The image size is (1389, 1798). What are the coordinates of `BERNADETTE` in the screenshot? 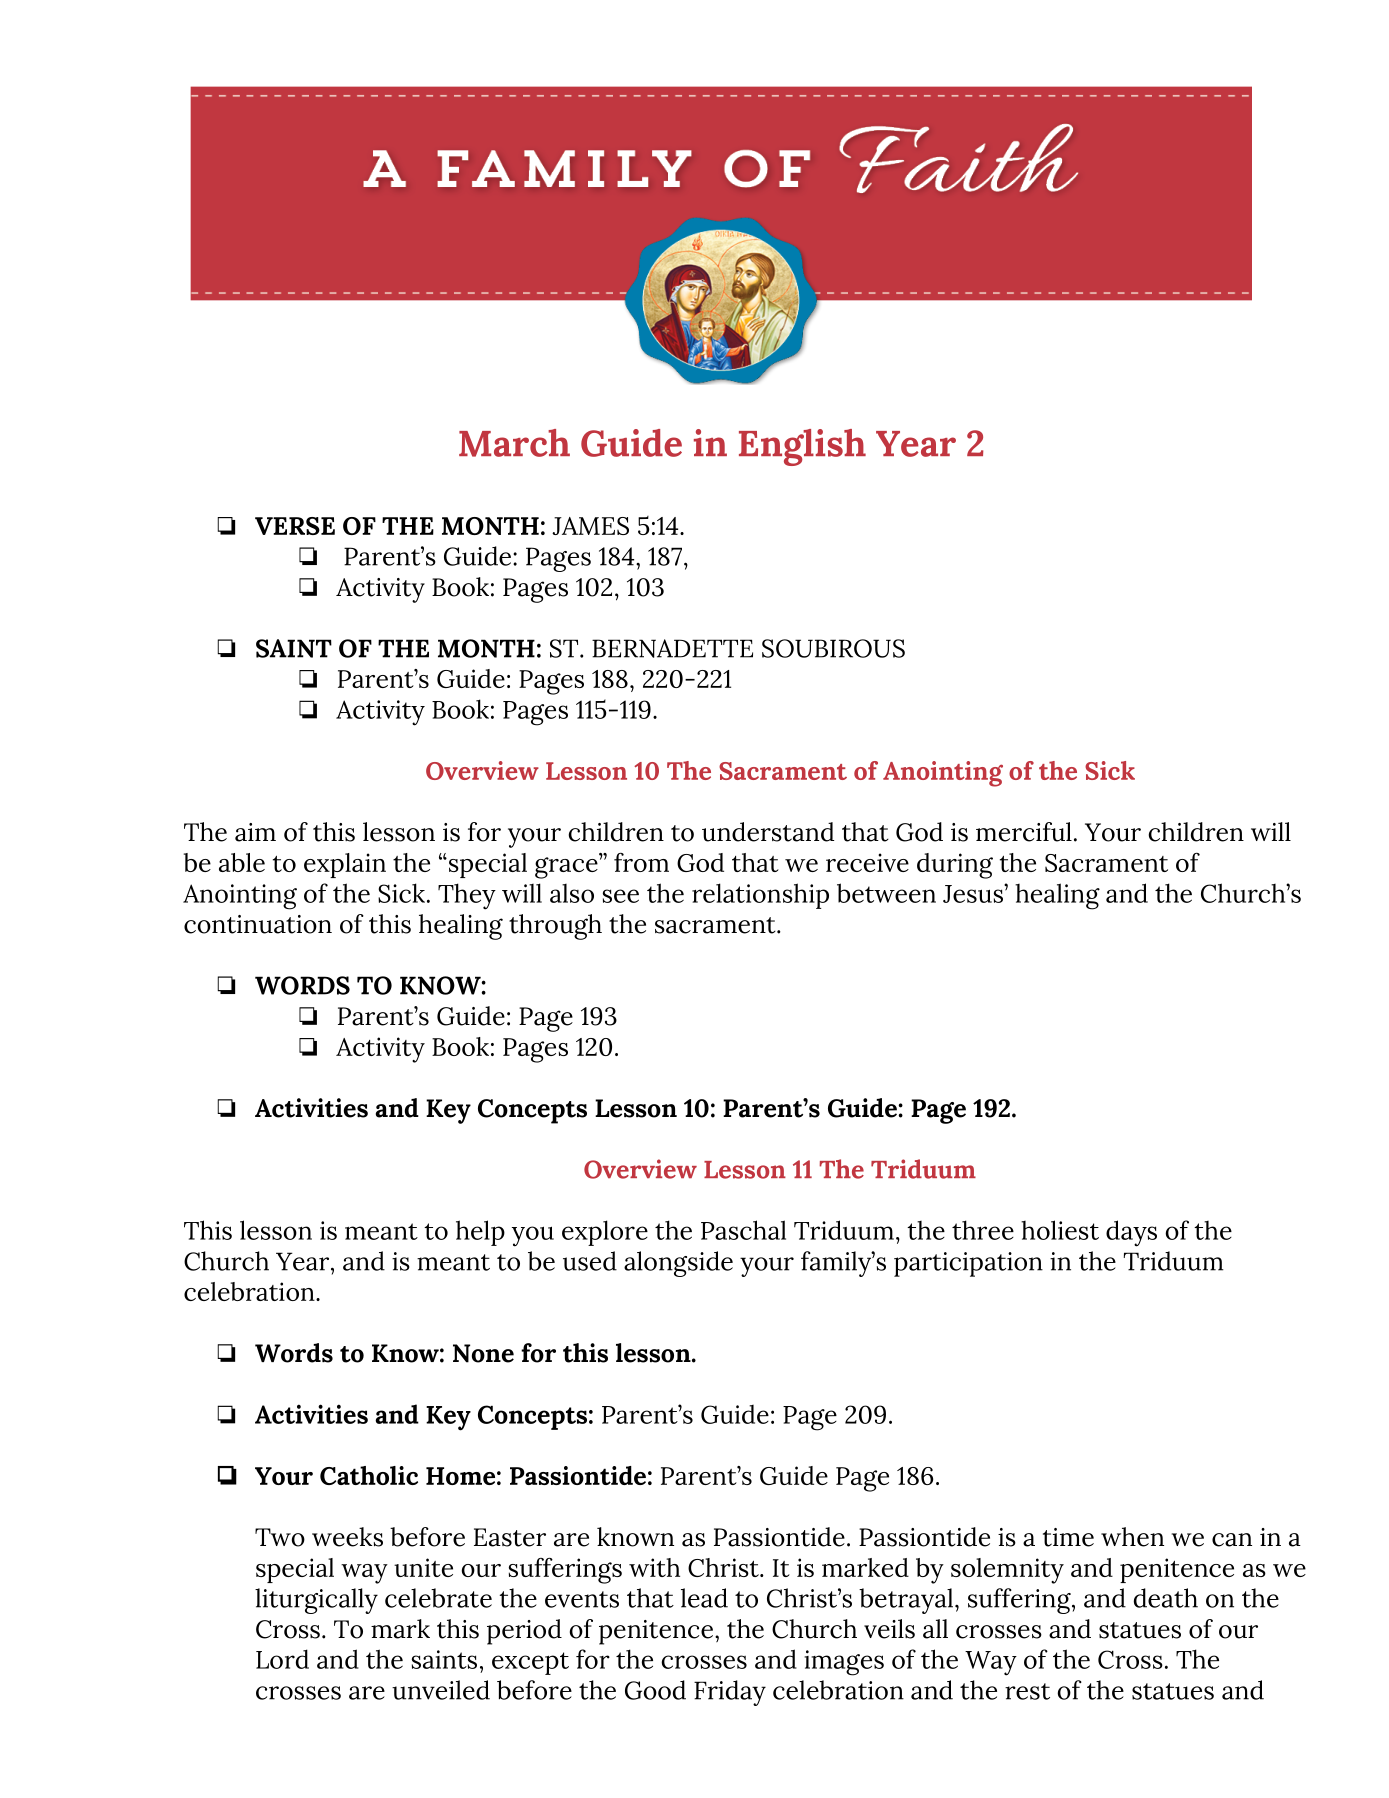 It's located at (672, 648).
